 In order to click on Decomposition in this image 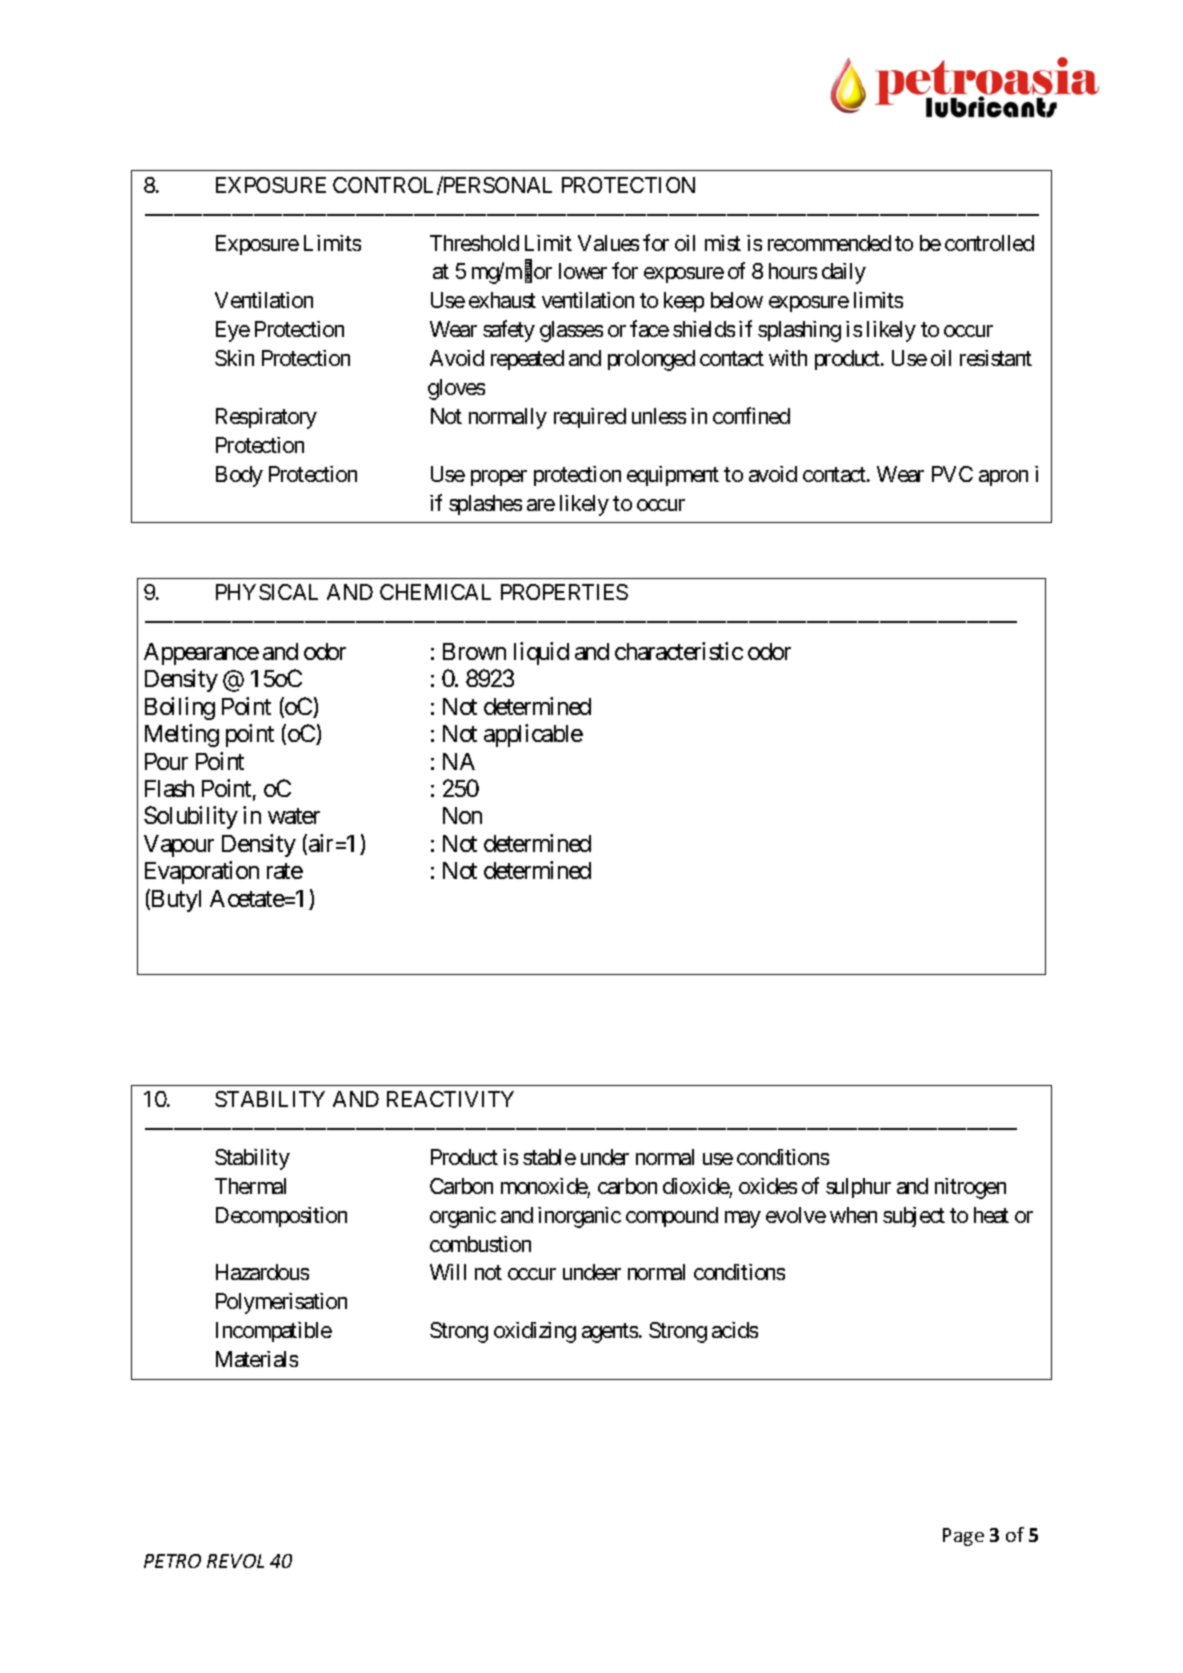, I will do `click(281, 1217)`.
